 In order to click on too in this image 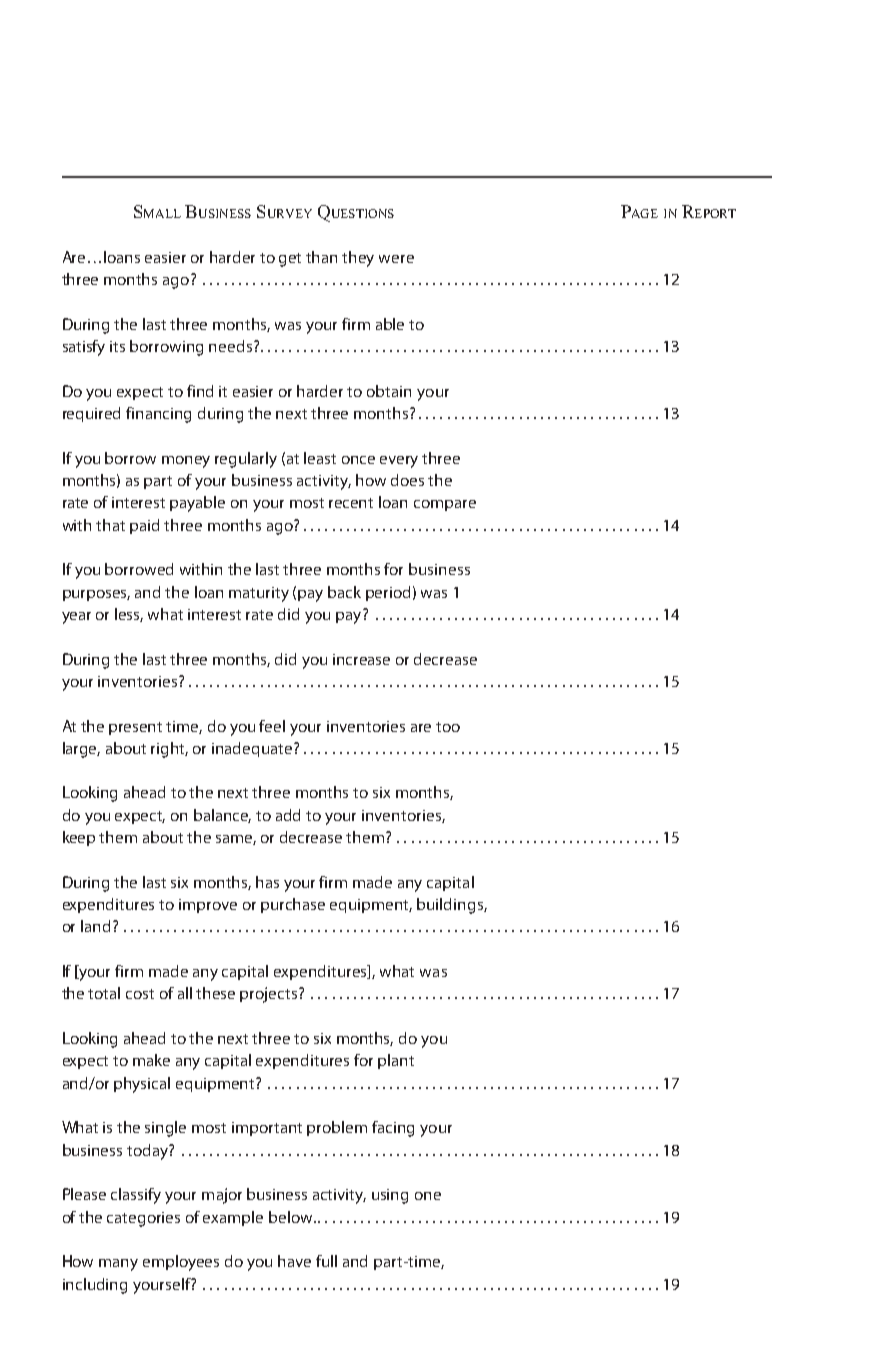, I will do `click(448, 727)`.
